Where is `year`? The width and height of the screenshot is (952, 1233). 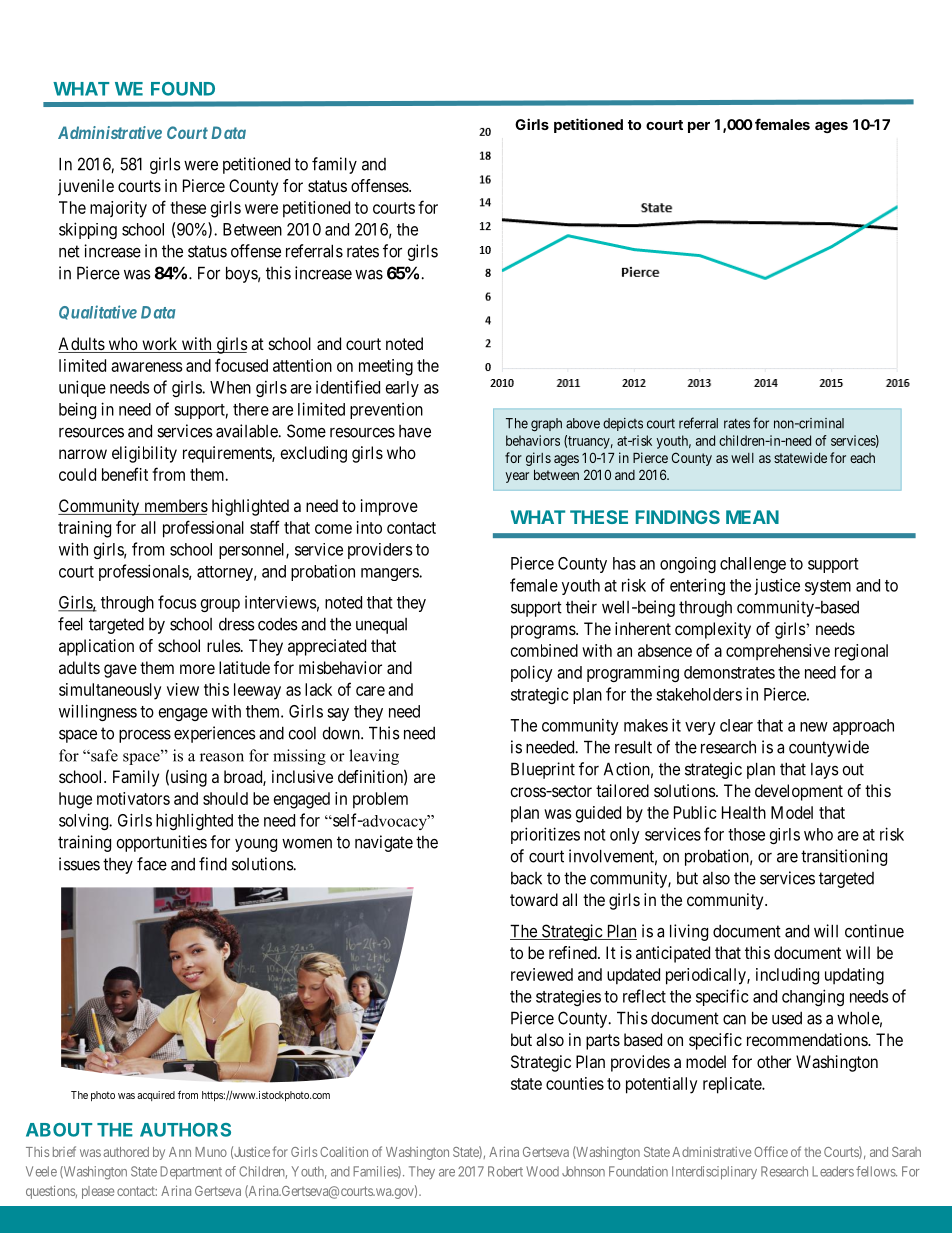 year is located at coordinates (517, 477).
